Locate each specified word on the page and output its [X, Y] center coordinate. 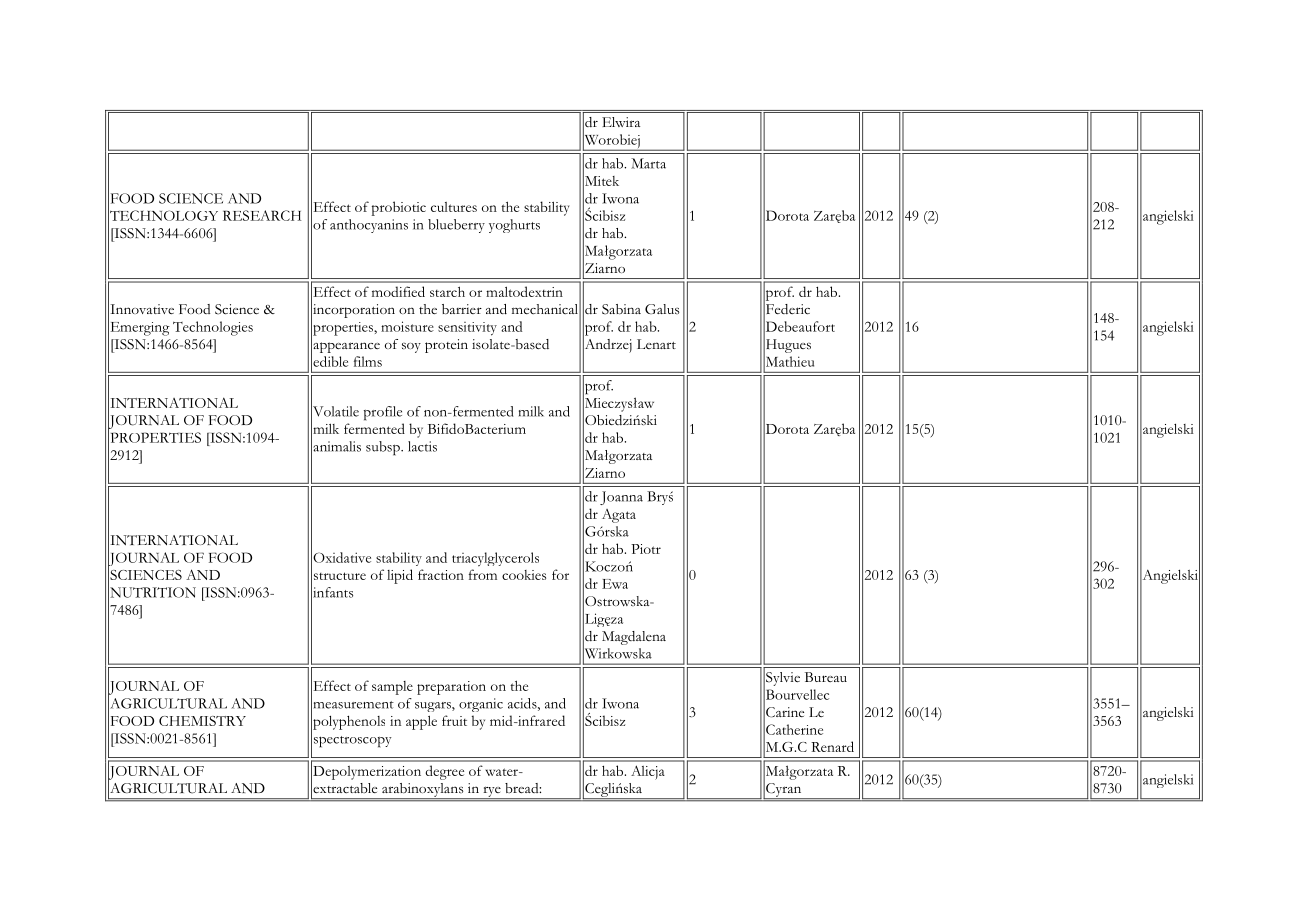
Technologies [213, 328]
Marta [648, 163]
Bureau [826, 677]
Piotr [646, 549]
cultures [454, 207]
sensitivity [467, 329]
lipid [400, 576]
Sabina [621, 309]
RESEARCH [262, 215]
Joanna [621, 498]
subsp [384, 448]
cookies [524, 575]
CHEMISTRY [202, 721]
